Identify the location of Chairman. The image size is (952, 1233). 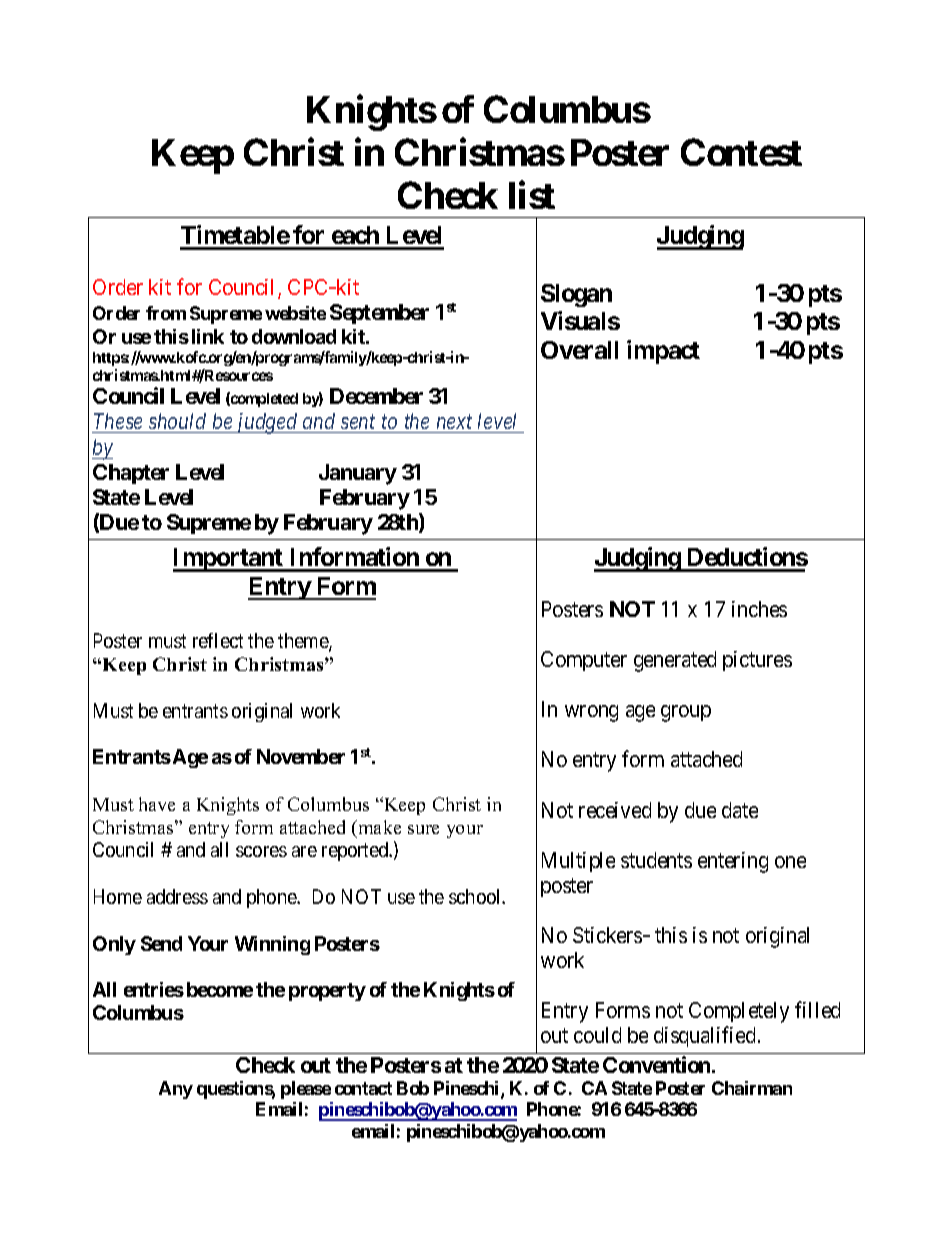
(752, 1088).
